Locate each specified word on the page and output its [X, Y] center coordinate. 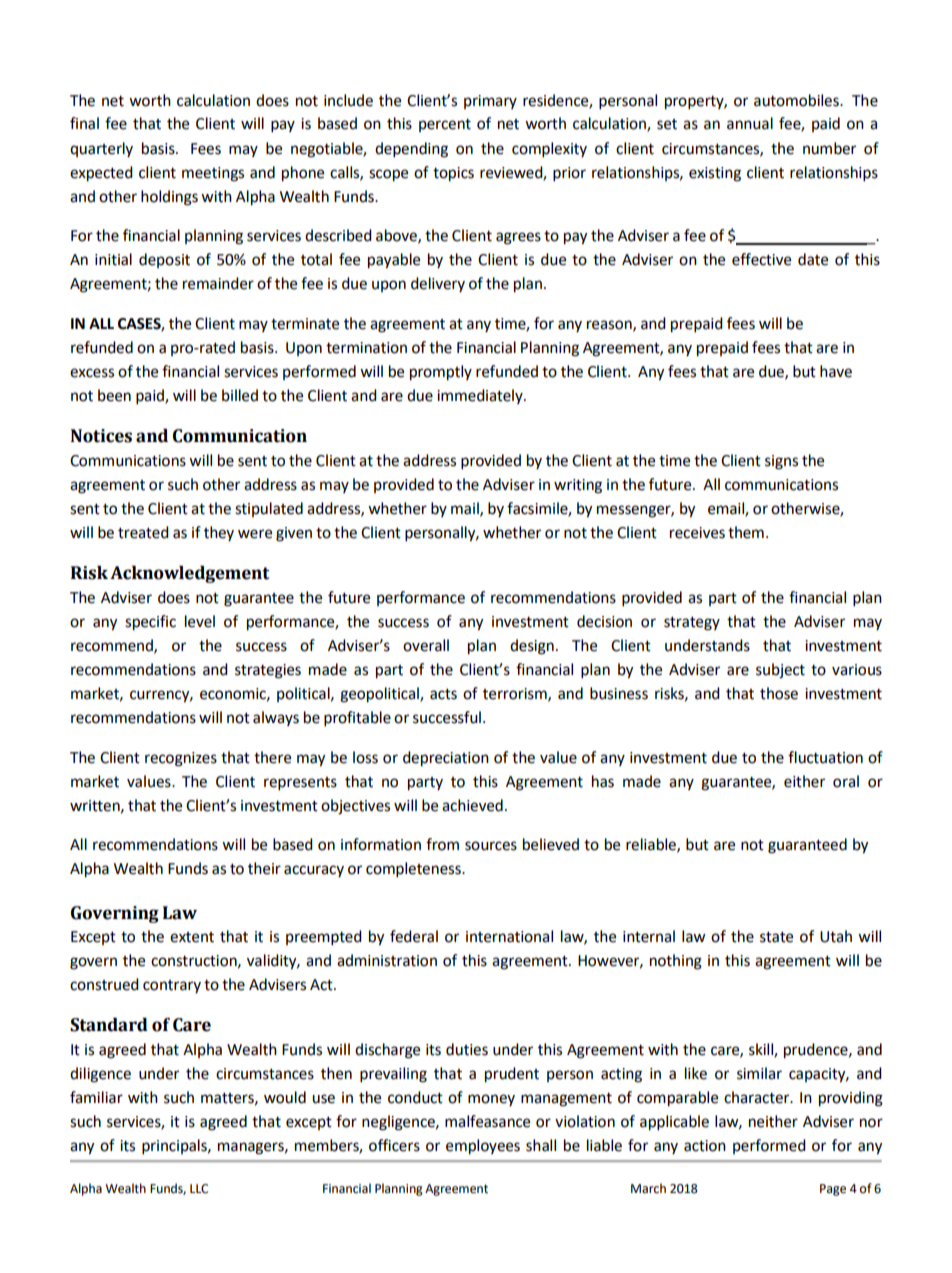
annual [750, 123]
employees [483, 1147]
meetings [213, 174]
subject [780, 671]
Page [833, 1190]
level [200, 621]
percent [445, 125]
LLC [199, 1189]
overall [426, 645]
